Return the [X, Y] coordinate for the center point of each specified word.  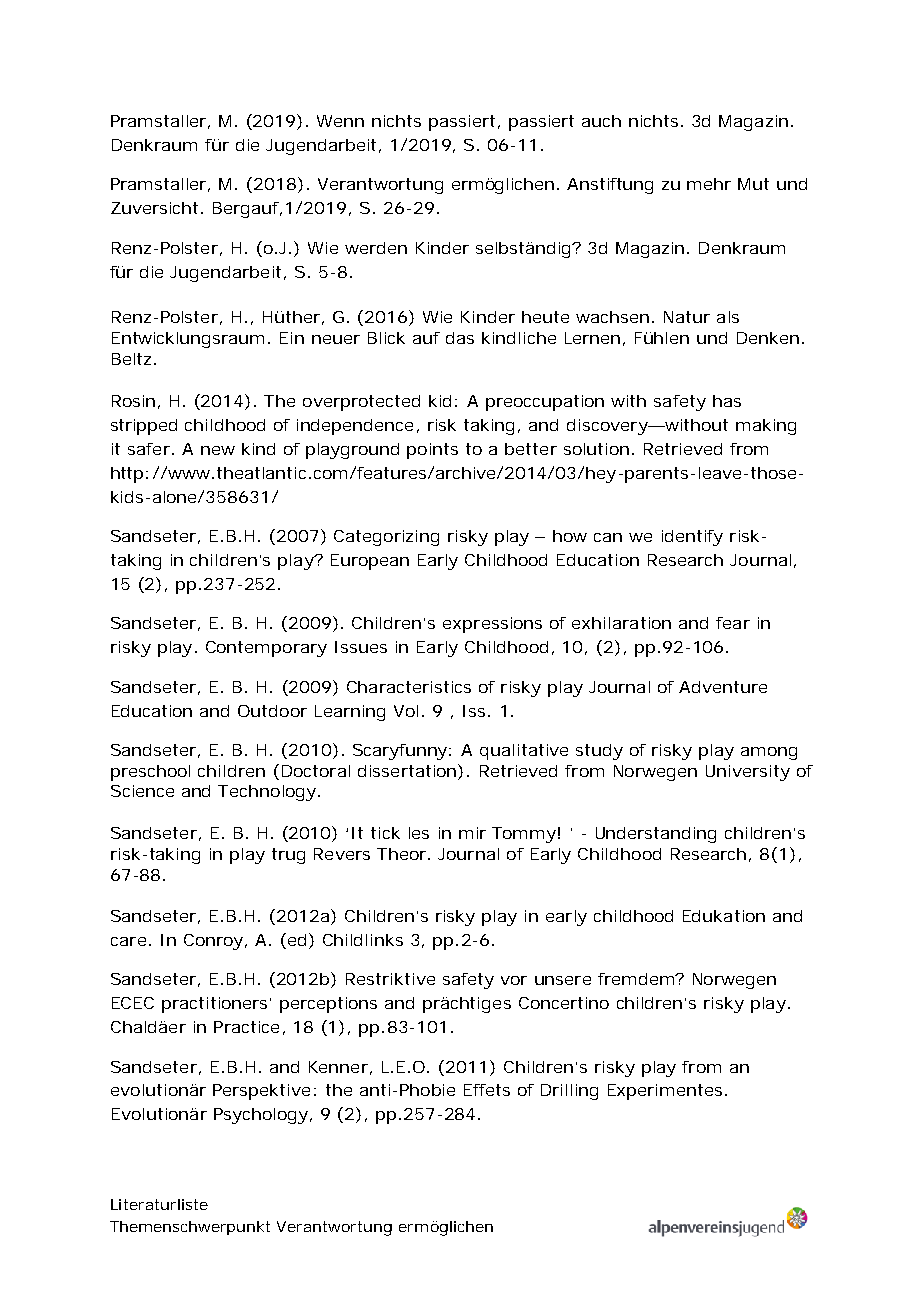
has [727, 401]
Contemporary [266, 649]
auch [601, 121]
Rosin [136, 402]
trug [288, 856]
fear [733, 623]
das [460, 338]
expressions [492, 625]
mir [472, 833]
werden [376, 248]
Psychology [263, 1116]
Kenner [340, 1068]
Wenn [340, 121]
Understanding [656, 835]
